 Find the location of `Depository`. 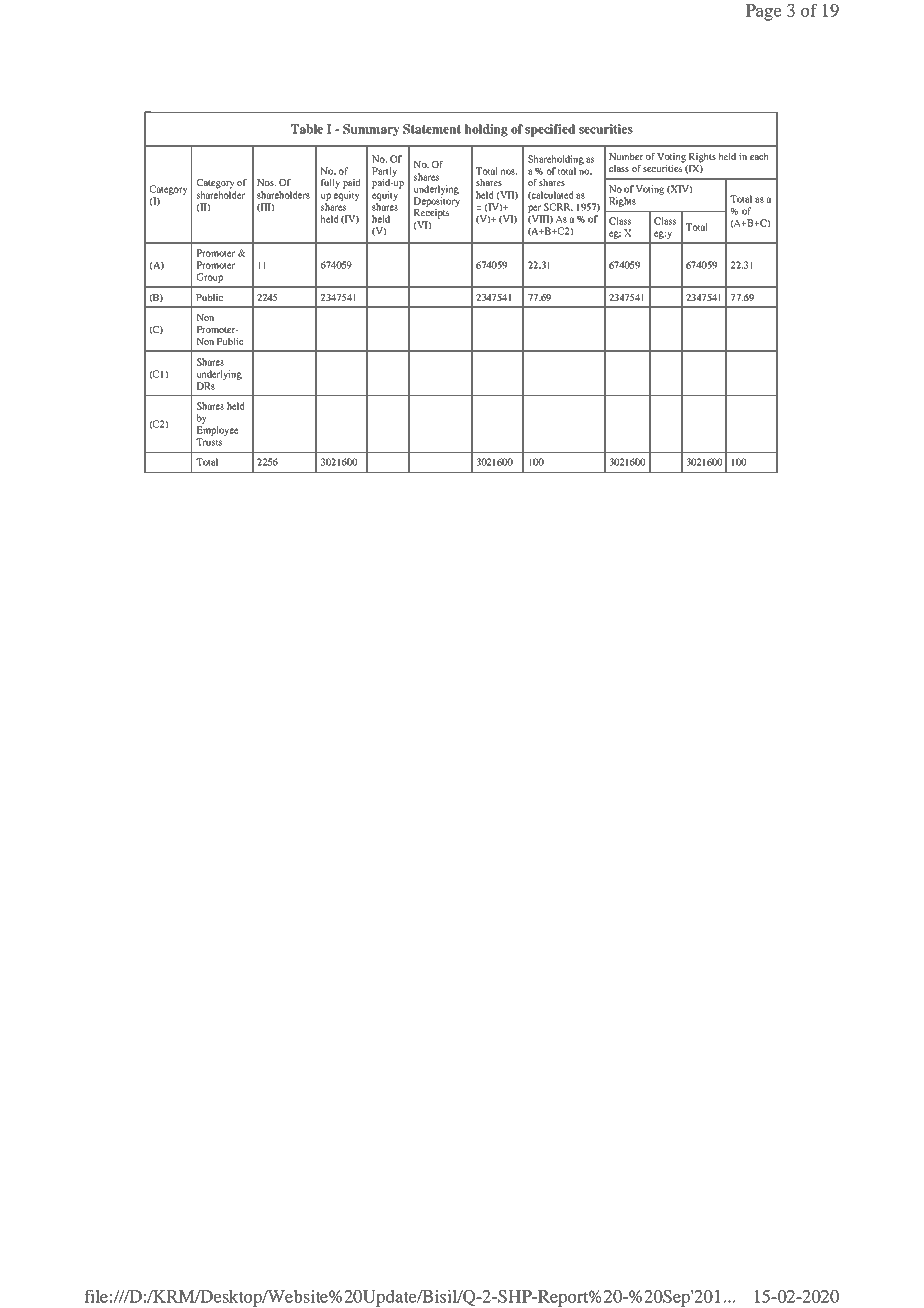

Depository is located at coordinates (436, 202).
